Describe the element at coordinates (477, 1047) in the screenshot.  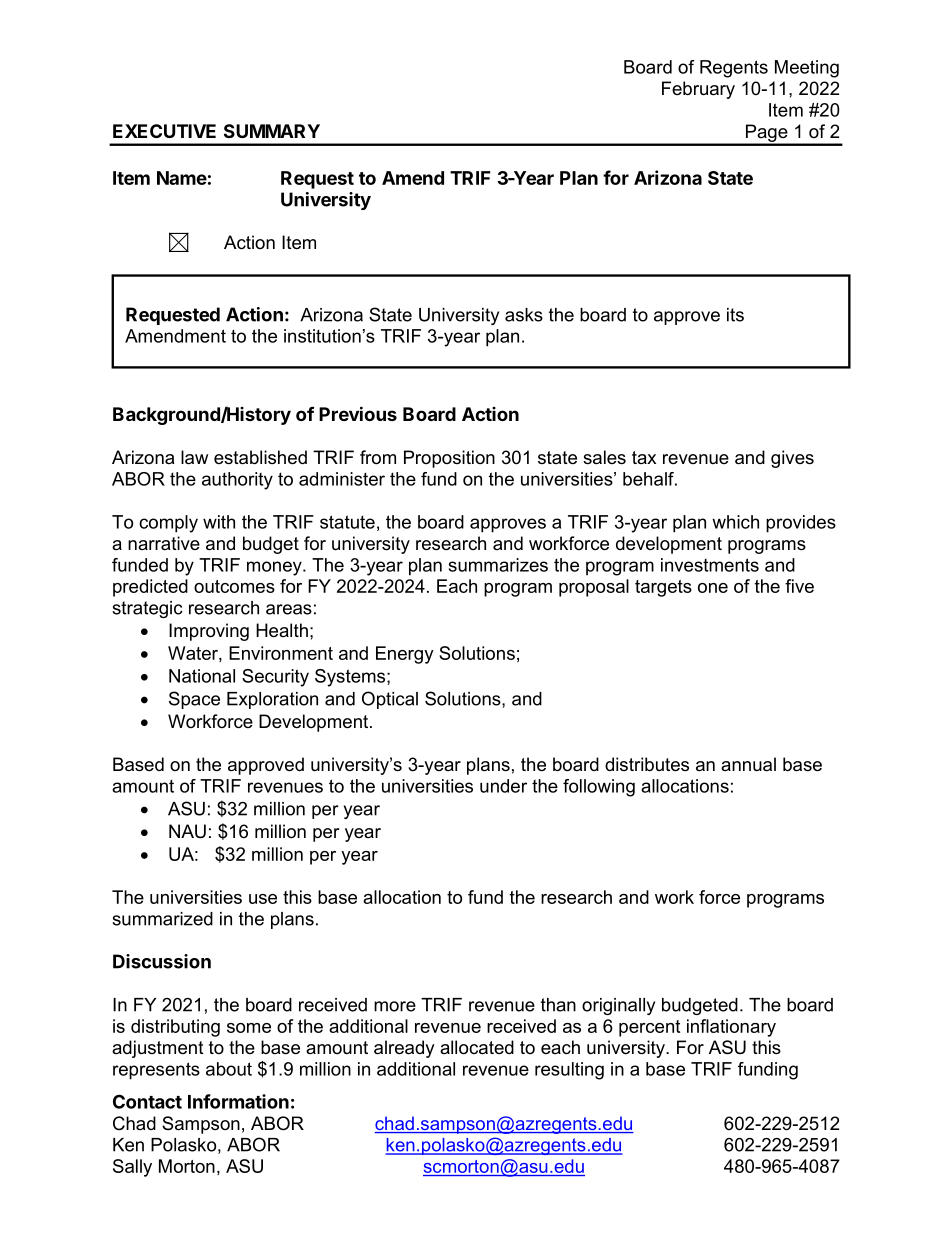
I see `allocated` at that location.
